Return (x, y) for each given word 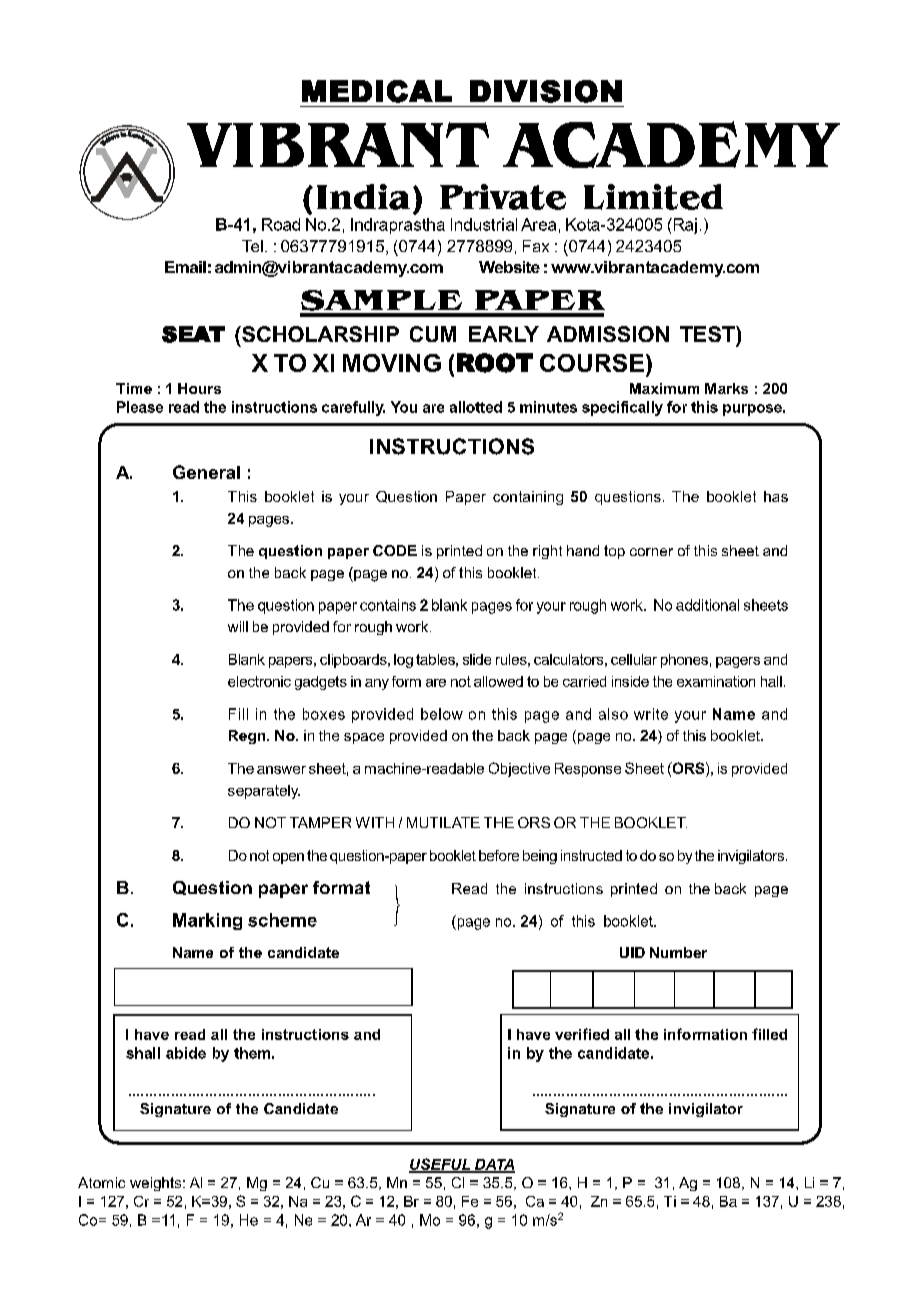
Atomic (101, 1182)
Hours (199, 388)
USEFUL (441, 1165)
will (238, 626)
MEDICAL (377, 91)
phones (684, 661)
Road (281, 224)
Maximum (664, 388)
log (403, 661)
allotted (476, 407)
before (499, 855)
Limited (653, 197)
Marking (207, 921)
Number (678, 952)
